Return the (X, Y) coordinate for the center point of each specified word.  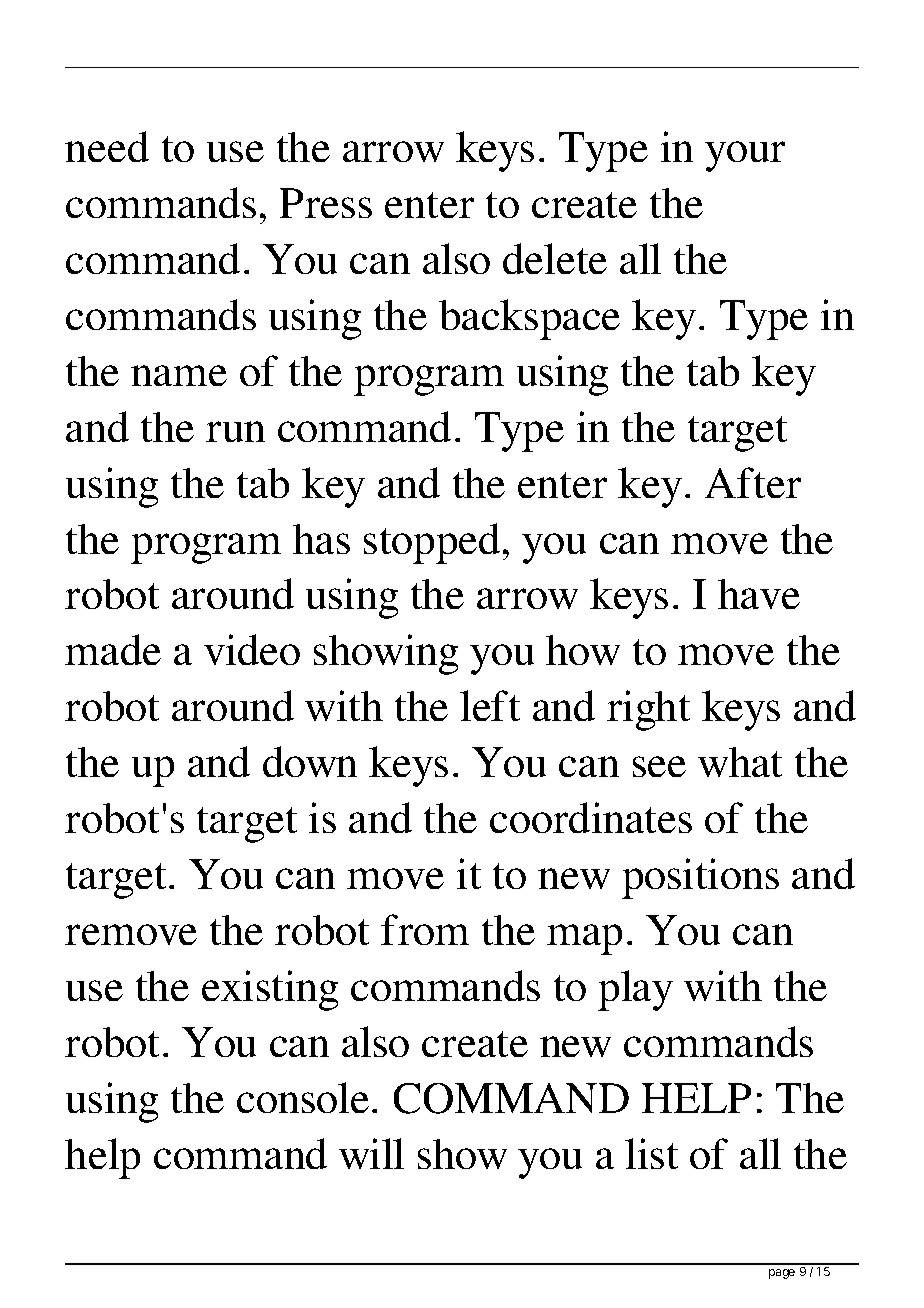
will (371, 1153)
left (490, 705)
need (107, 146)
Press (326, 203)
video (252, 649)
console (303, 1097)
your (745, 156)
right (648, 710)
